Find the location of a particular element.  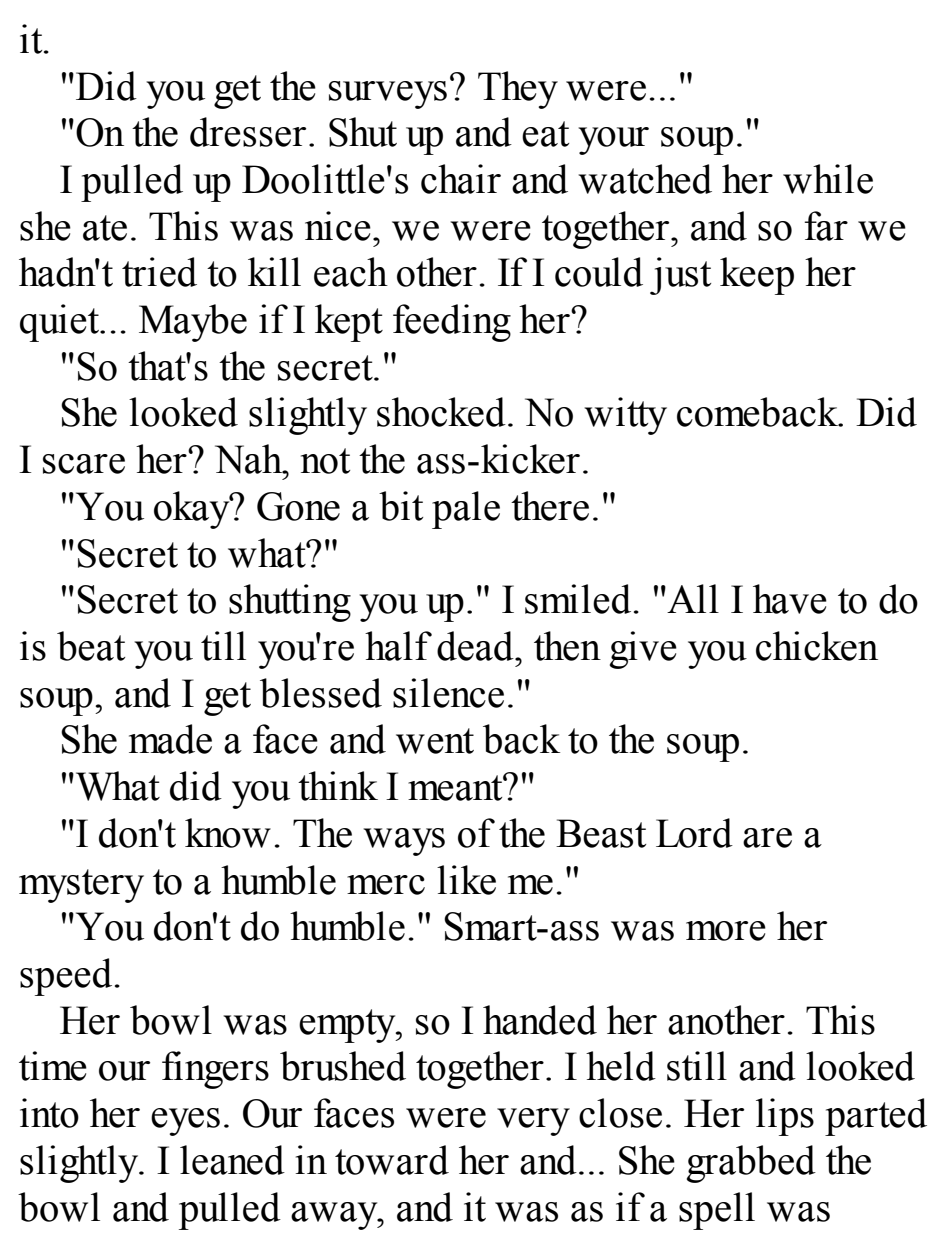

They is located at coordinates (518, 90).
